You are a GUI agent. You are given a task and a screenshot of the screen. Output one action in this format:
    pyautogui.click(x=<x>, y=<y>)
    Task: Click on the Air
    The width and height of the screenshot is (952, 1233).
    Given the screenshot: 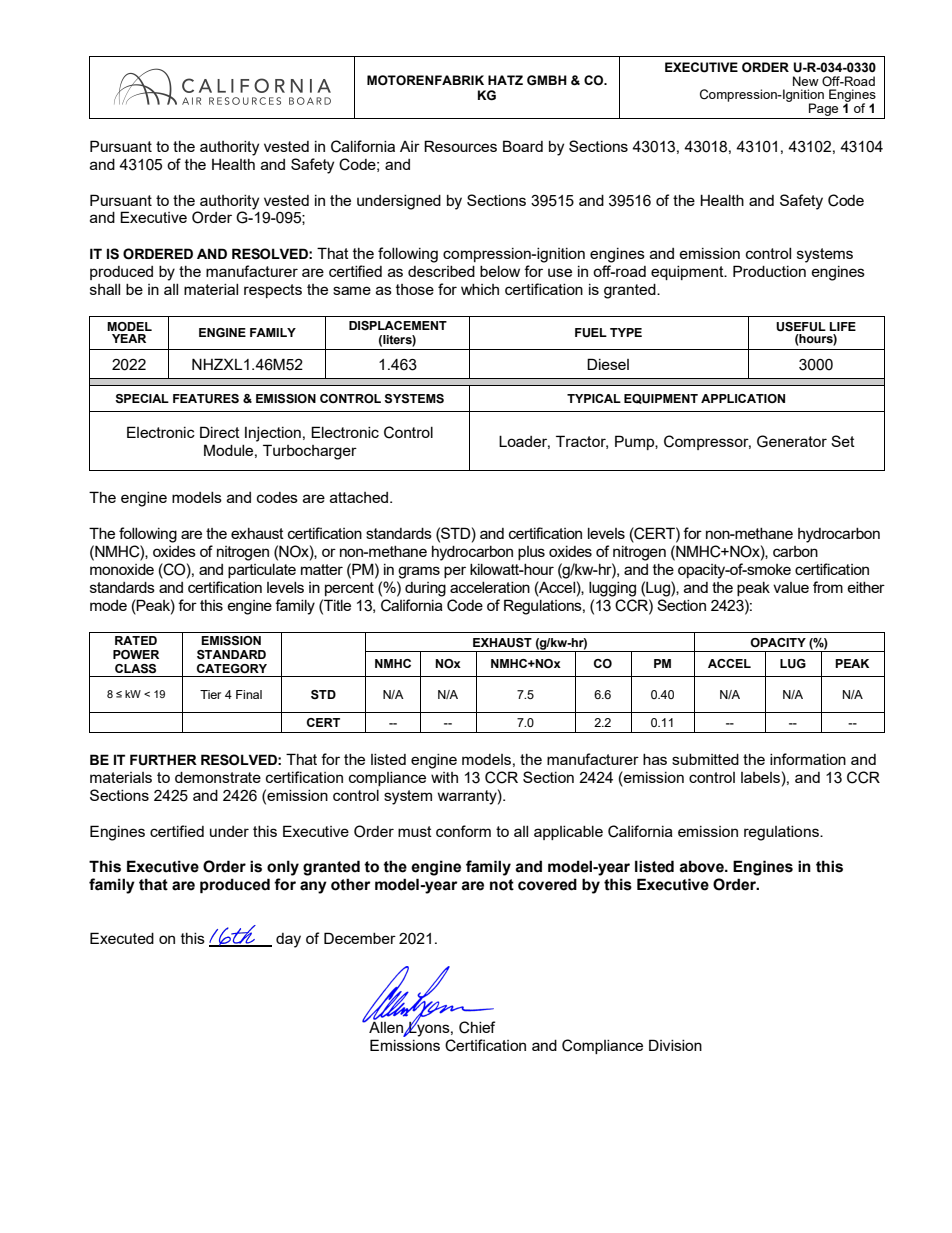 What is the action you would take?
    pyautogui.click(x=410, y=146)
